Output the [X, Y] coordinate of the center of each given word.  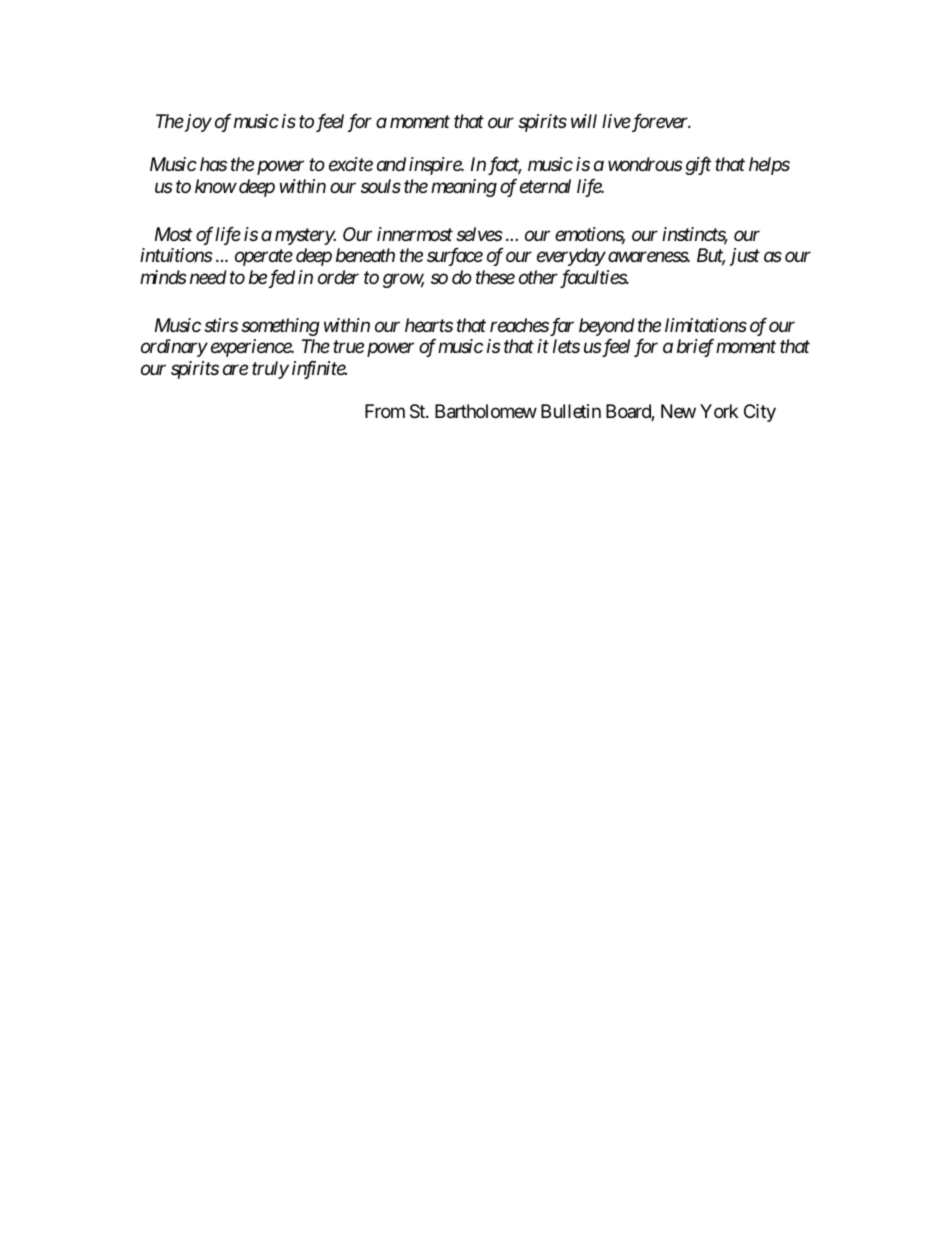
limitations [706, 325]
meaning [464, 188]
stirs [221, 325]
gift [698, 166]
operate [264, 258]
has [213, 164]
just [745, 257]
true [348, 347]
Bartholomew [486, 411]
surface [455, 257]
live [616, 121]
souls [381, 186]
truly [270, 370]
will [584, 121]
